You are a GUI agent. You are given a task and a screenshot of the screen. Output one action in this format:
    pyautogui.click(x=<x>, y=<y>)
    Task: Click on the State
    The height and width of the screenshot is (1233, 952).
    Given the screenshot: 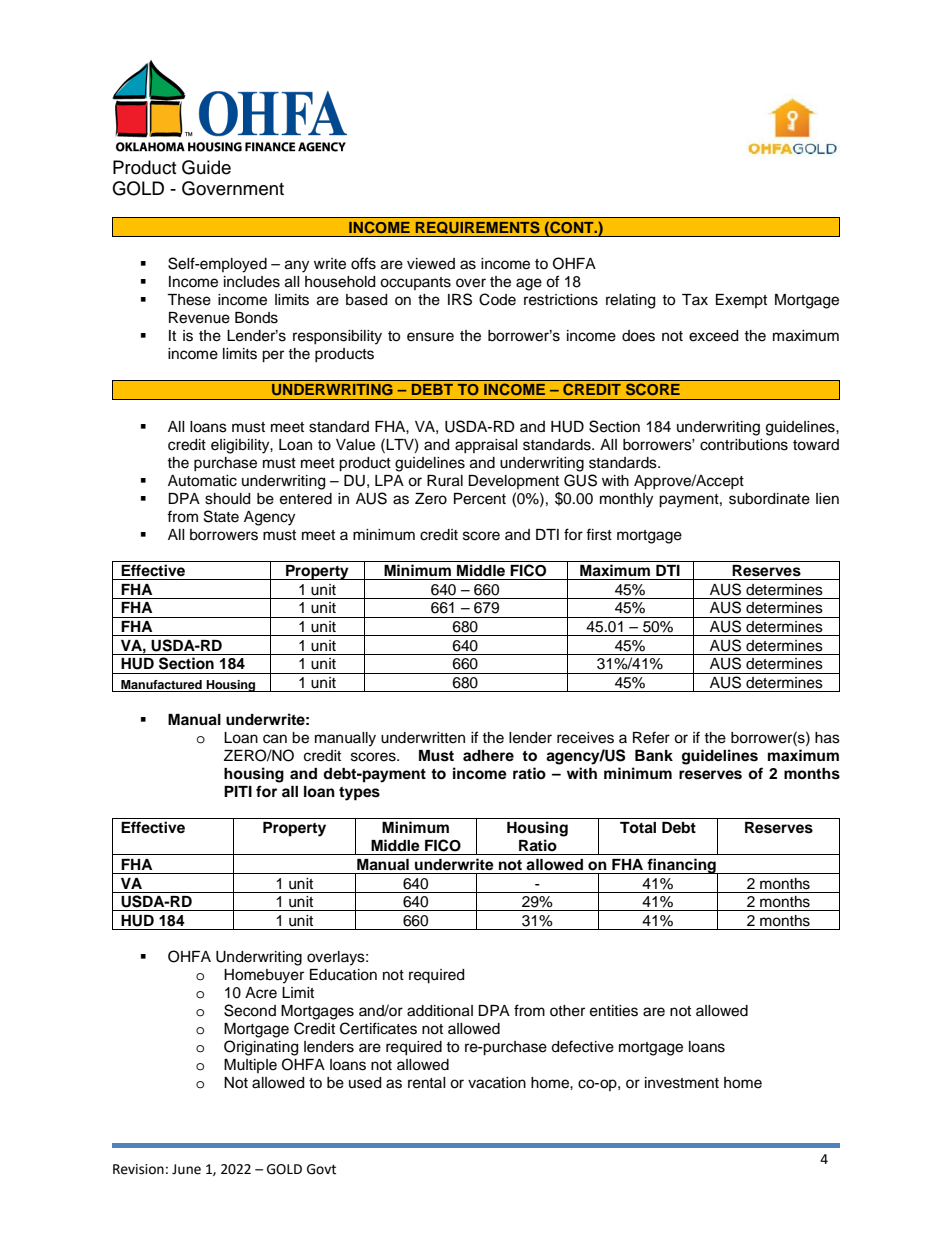 What is the action you would take?
    pyautogui.click(x=221, y=516)
